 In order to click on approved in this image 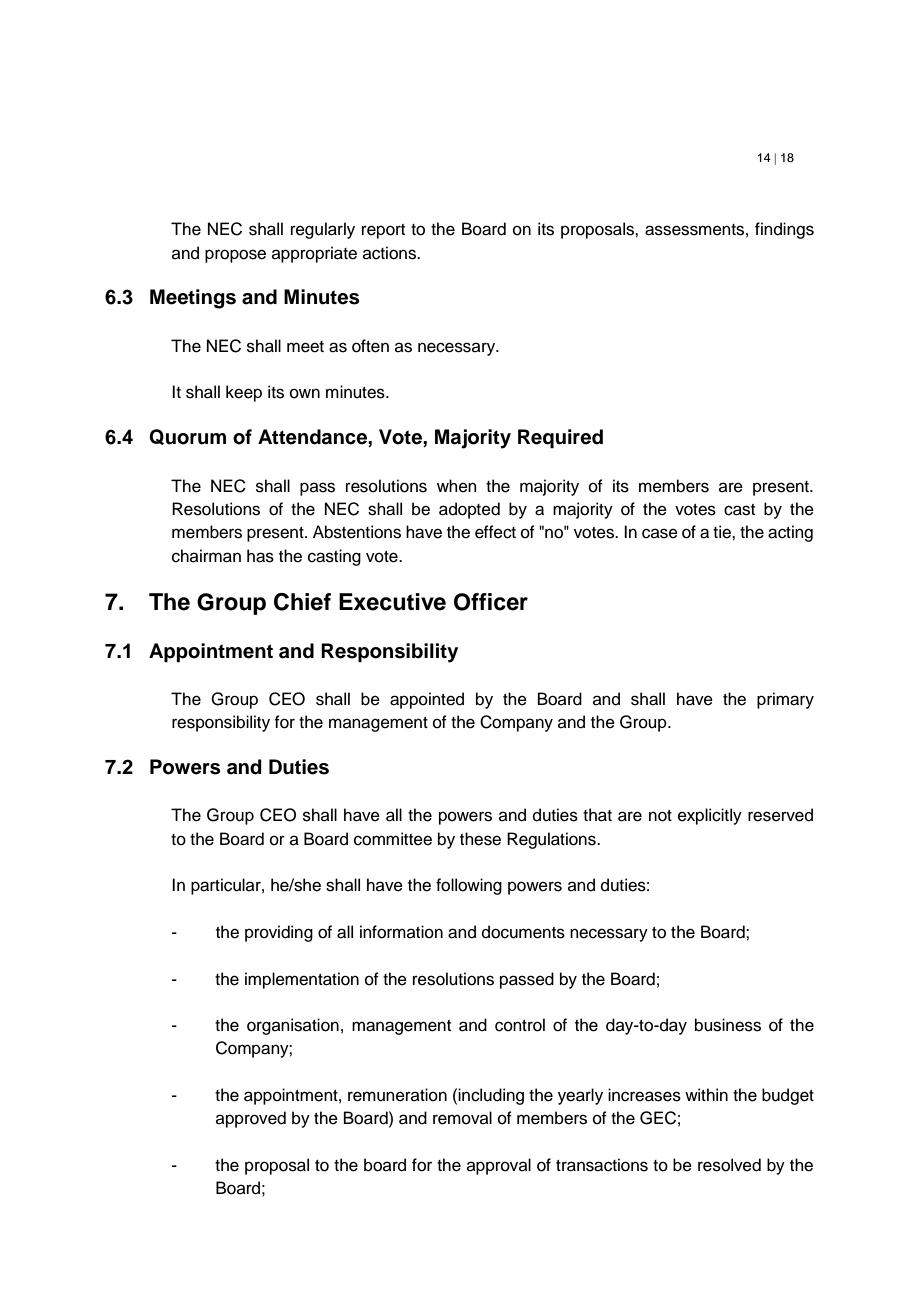, I will do `click(251, 1119)`.
